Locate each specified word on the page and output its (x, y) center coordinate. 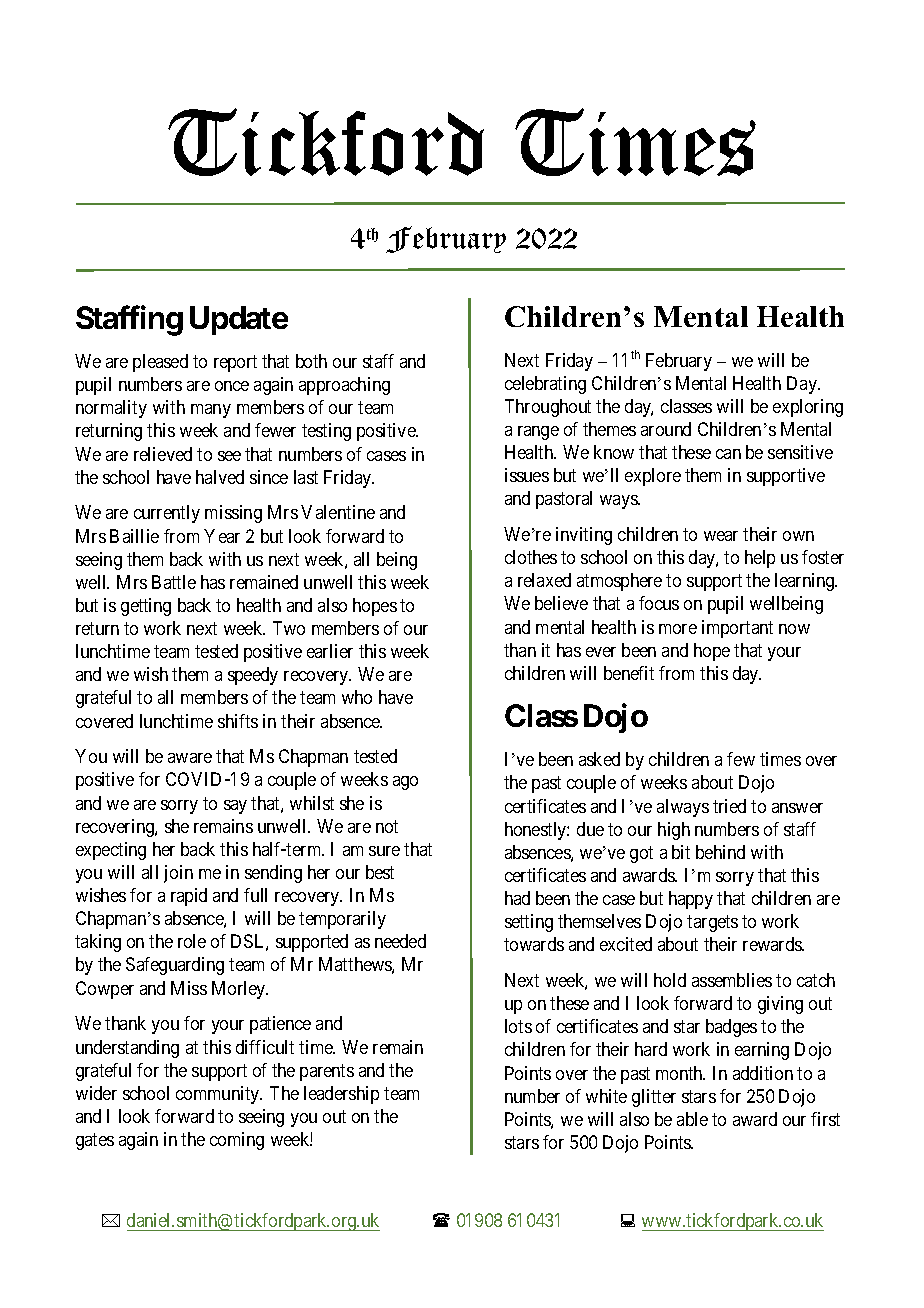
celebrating (545, 385)
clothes (531, 557)
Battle (174, 582)
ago (405, 783)
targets (712, 923)
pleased (160, 363)
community (219, 1095)
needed (400, 941)
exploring (808, 408)
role (192, 941)
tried (729, 806)
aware (190, 758)
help (760, 559)
